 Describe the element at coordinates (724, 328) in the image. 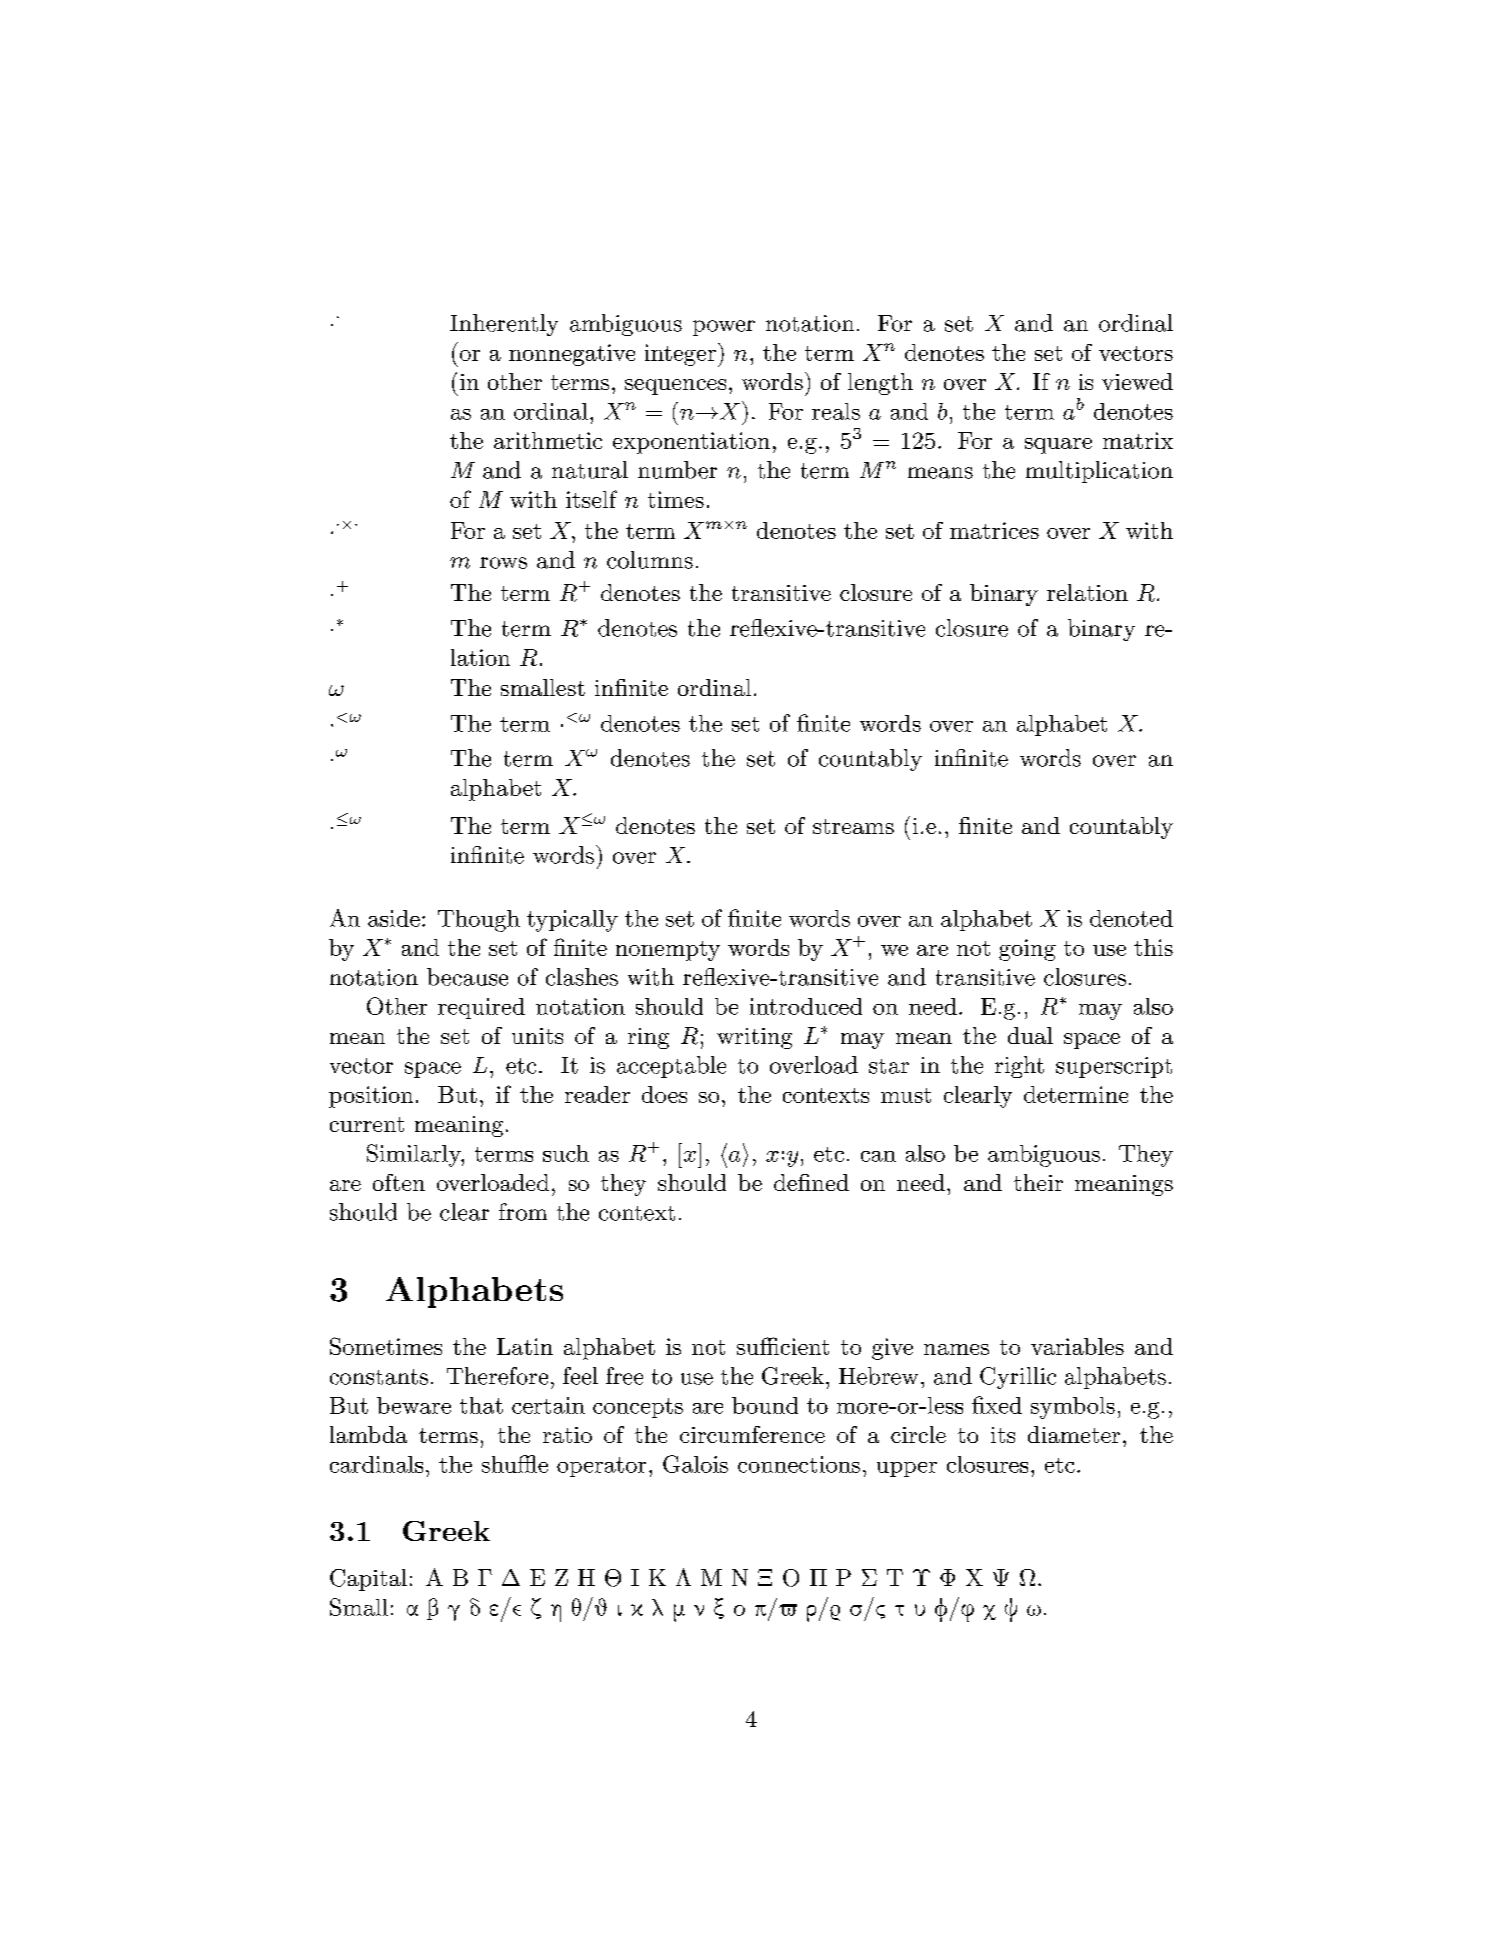

I see `power` at that location.
